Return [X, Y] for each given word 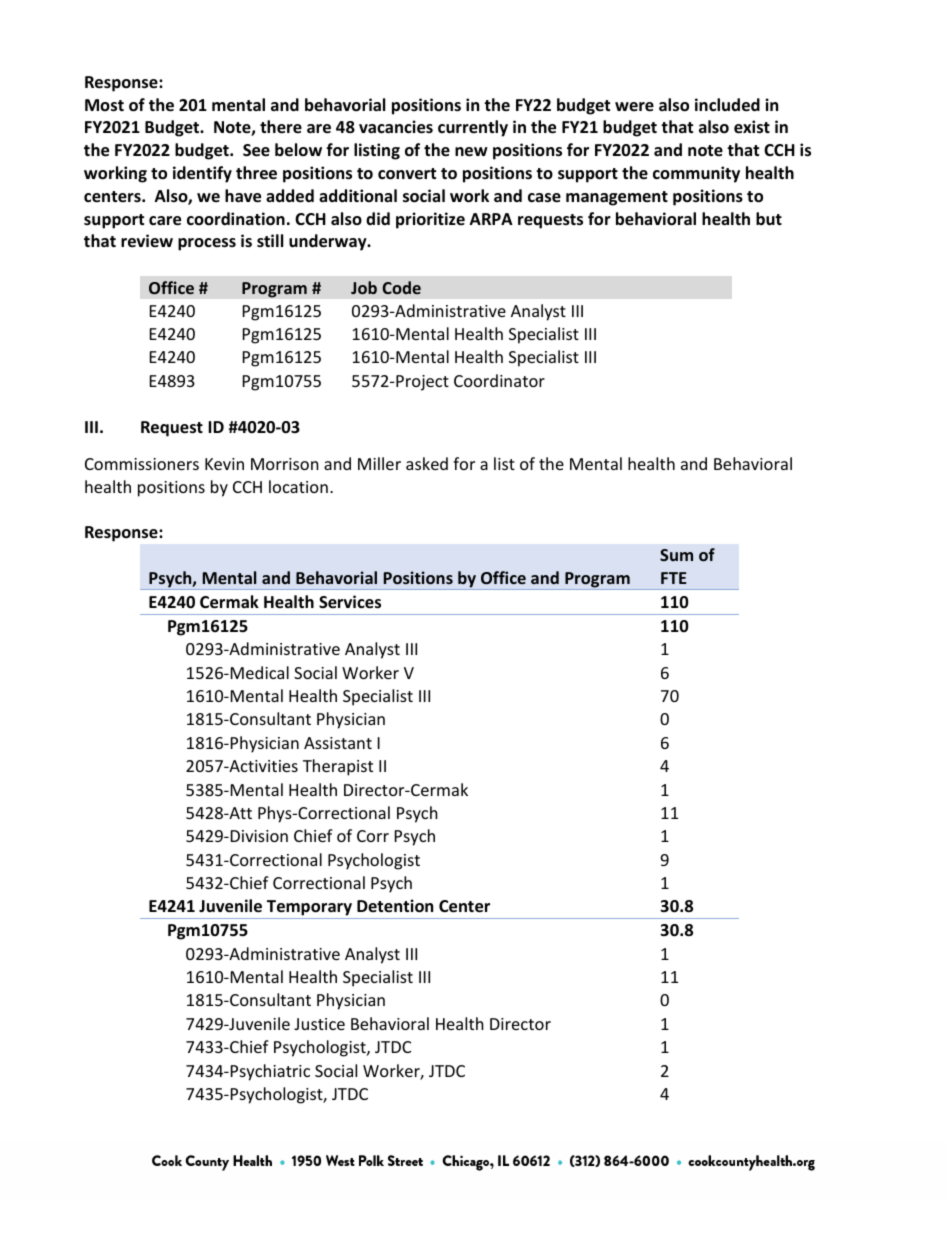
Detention [395, 906]
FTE [674, 578]
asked [427, 463]
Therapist [338, 767]
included [727, 105]
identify [202, 174]
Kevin [224, 464]
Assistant [338, 743]
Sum [676, 555]
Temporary [309, 909]
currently [473, 128]
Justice [319, 1024]
